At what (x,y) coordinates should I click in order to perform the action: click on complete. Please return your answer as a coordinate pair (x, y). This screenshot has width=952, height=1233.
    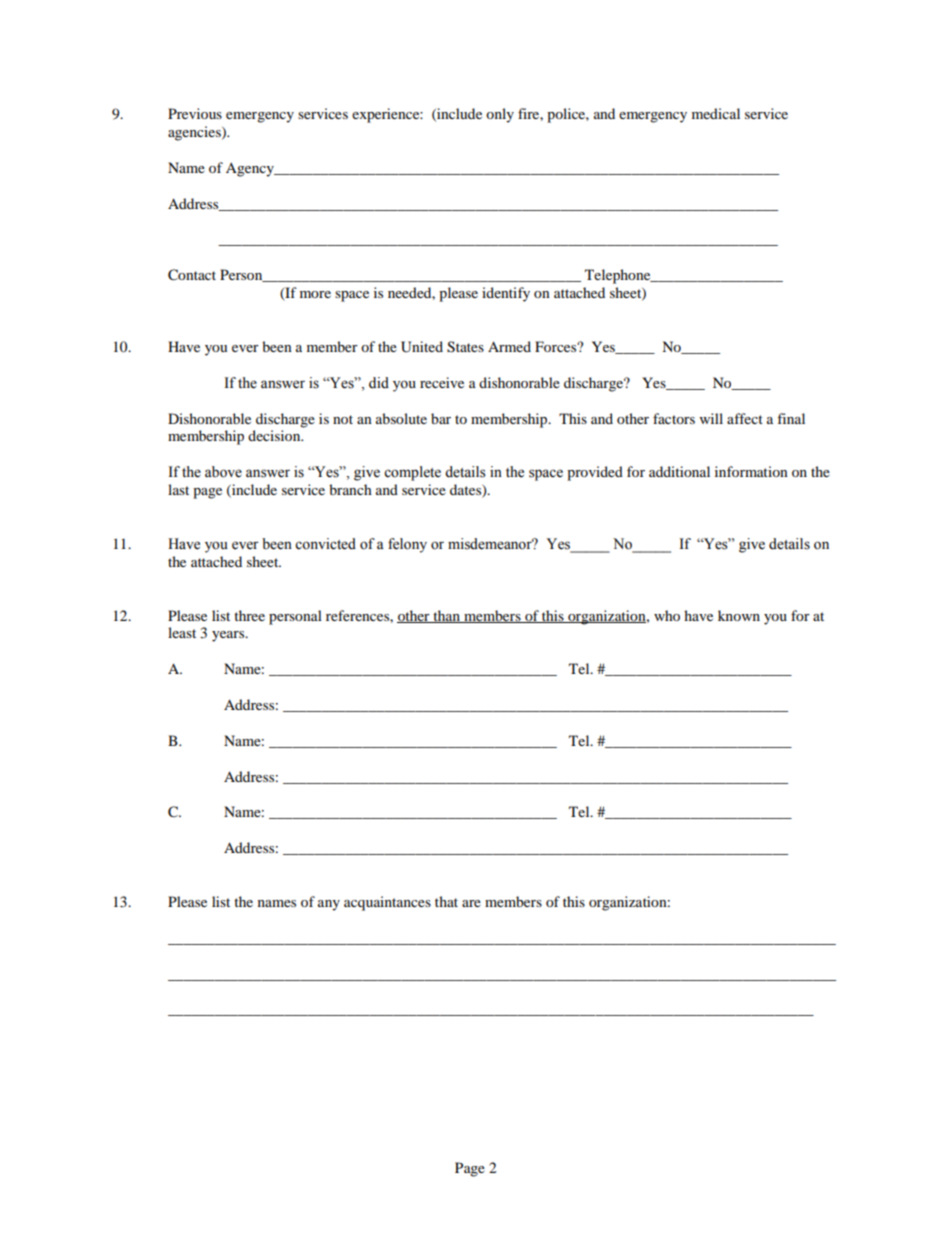
    Looking at the image, I should click on (412, 473).
